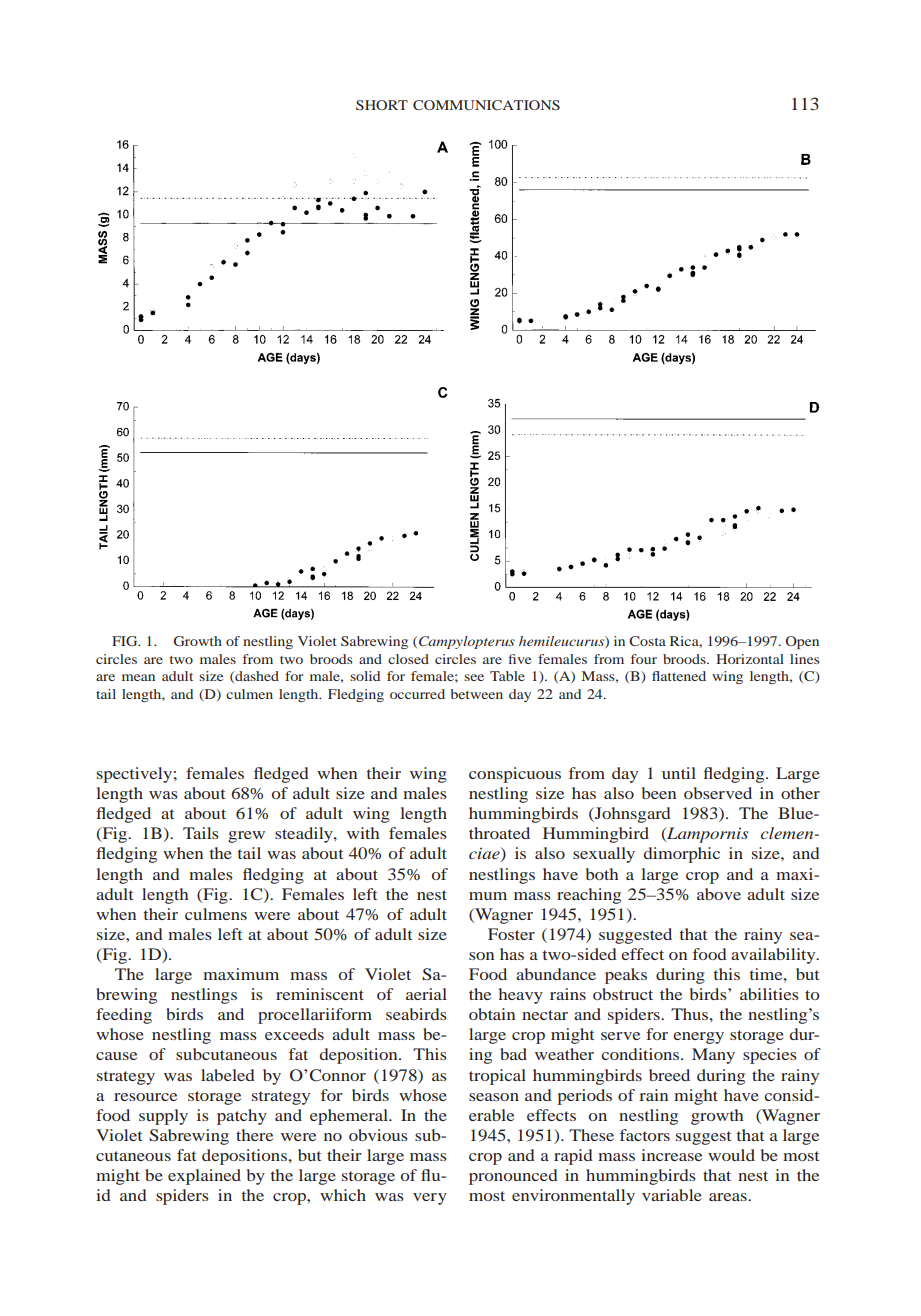  What do you see at coordinates (486, 105) in the screenshot?
I see `COMMUNICATIONS` at bounding box center [486, 105].
